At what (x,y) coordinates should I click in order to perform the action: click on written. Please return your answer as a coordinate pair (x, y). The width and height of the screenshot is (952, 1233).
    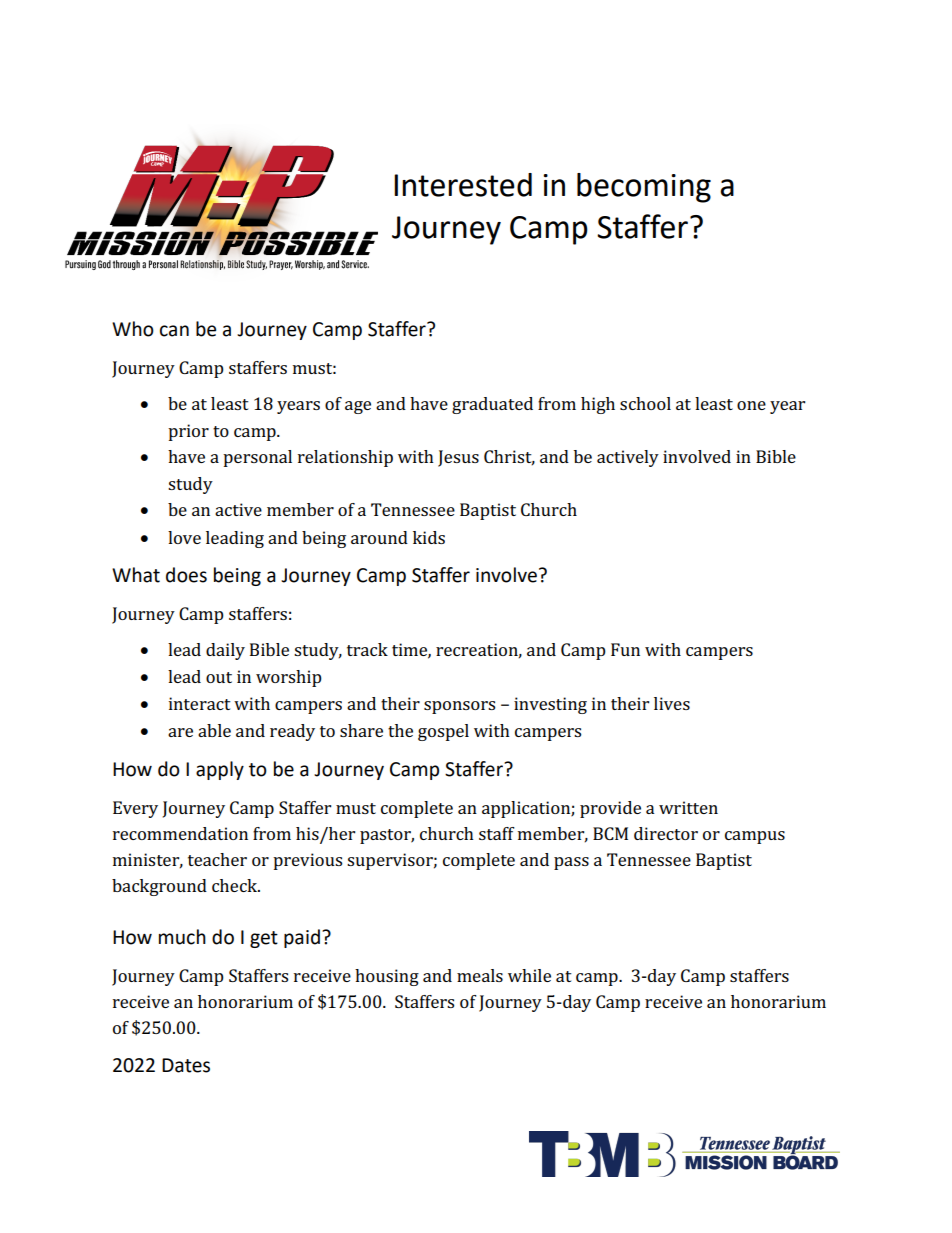
    Looking at the image, I should click on (688, 807).
